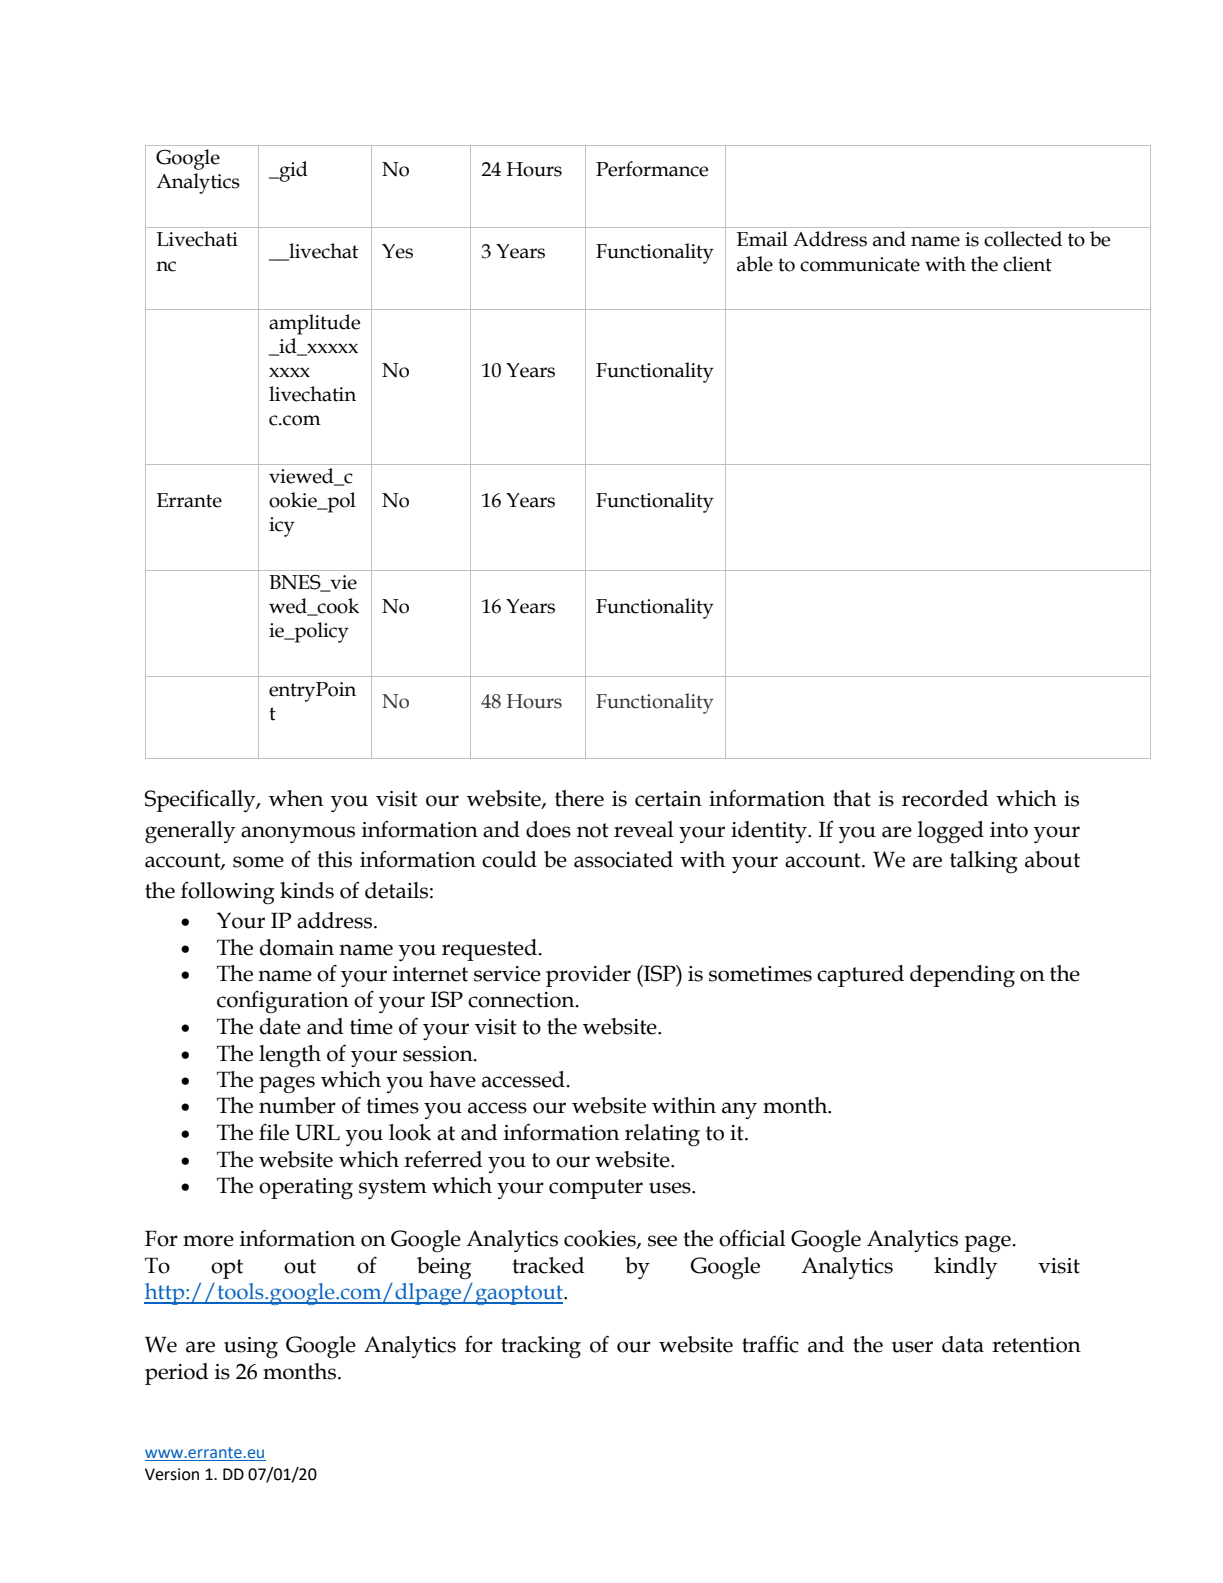 Image resolution: width=1223 pixels, height=1583 pixels. What do you see at coordinates (1027, 264) in the screenshot?
I see `client` at bounding box center [1027, 264].
